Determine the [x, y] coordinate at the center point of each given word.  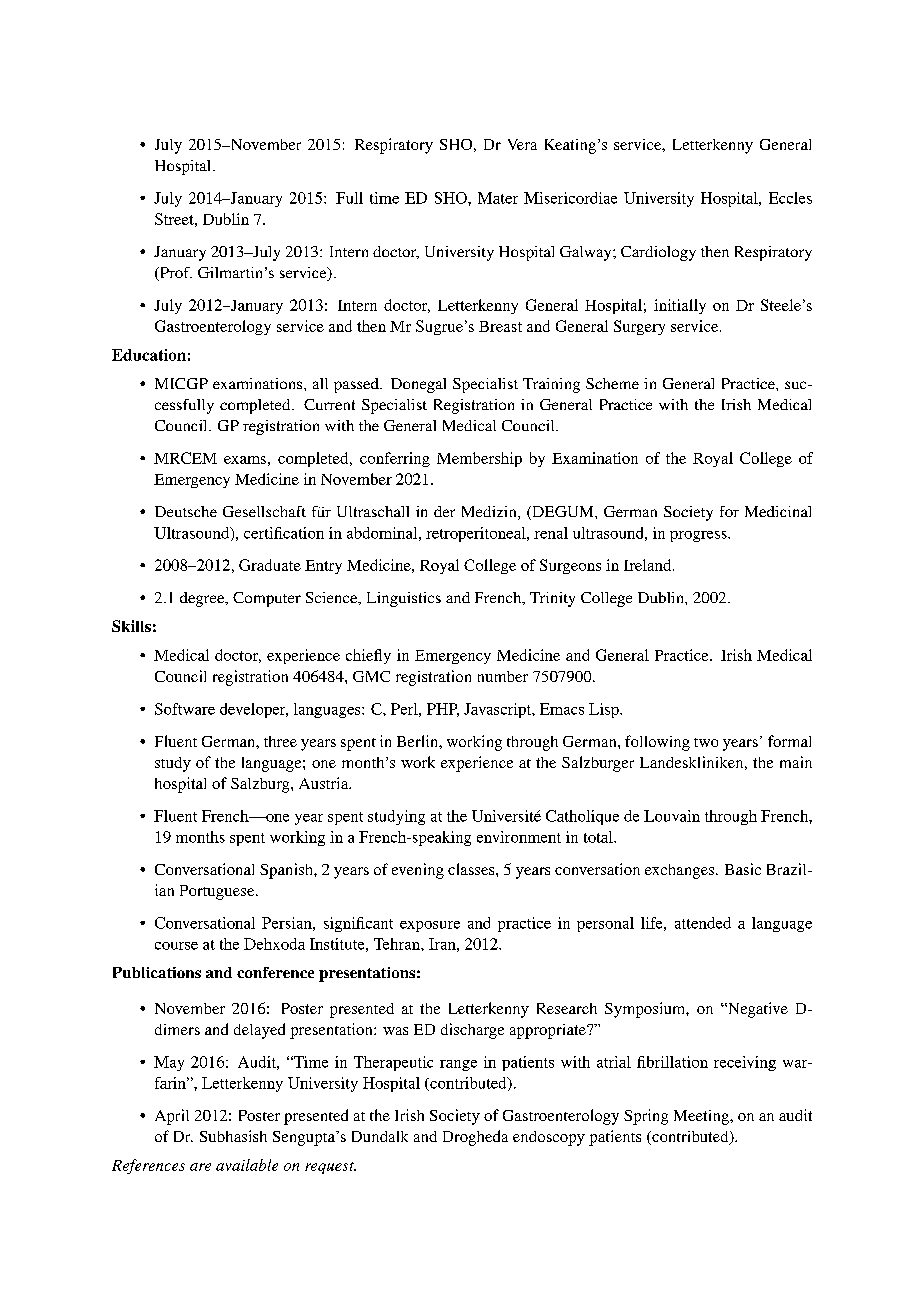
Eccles [790, 198]
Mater [498, 198]
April [172, 1117]
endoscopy [549, 1138]
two [706, 742]
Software [185, 709]
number [503, 676]
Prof [175, 274]
